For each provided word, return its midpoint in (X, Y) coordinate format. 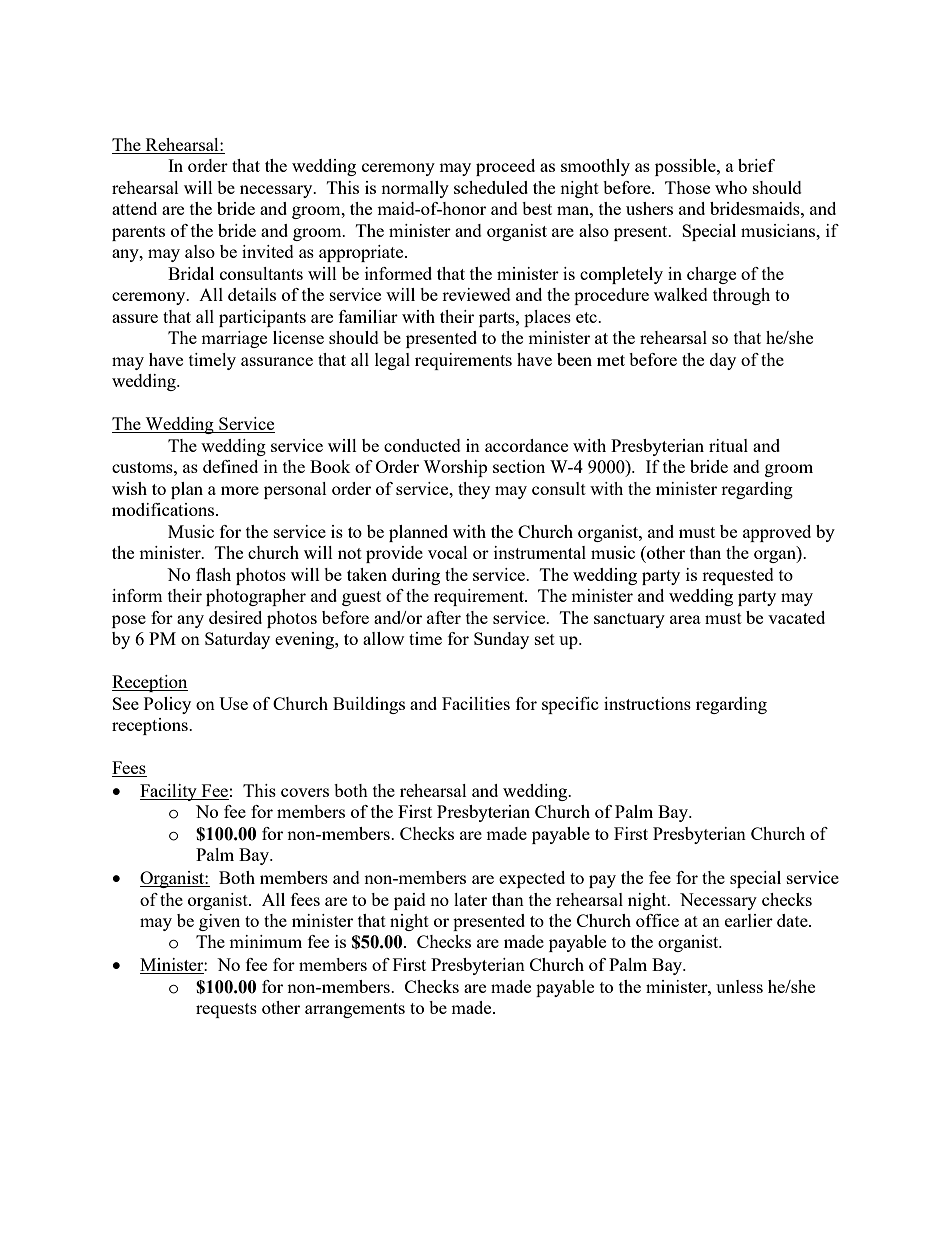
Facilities (476, 703)
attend (134, 208)
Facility (169, 792)
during (416, 576)
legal (392, 361)
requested (738, 576)
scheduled (491, 187)
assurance (277, 361)
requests (226, 1010)
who (731, 187)
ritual (728, 445)
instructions (647, 703)
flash (213, 574)
